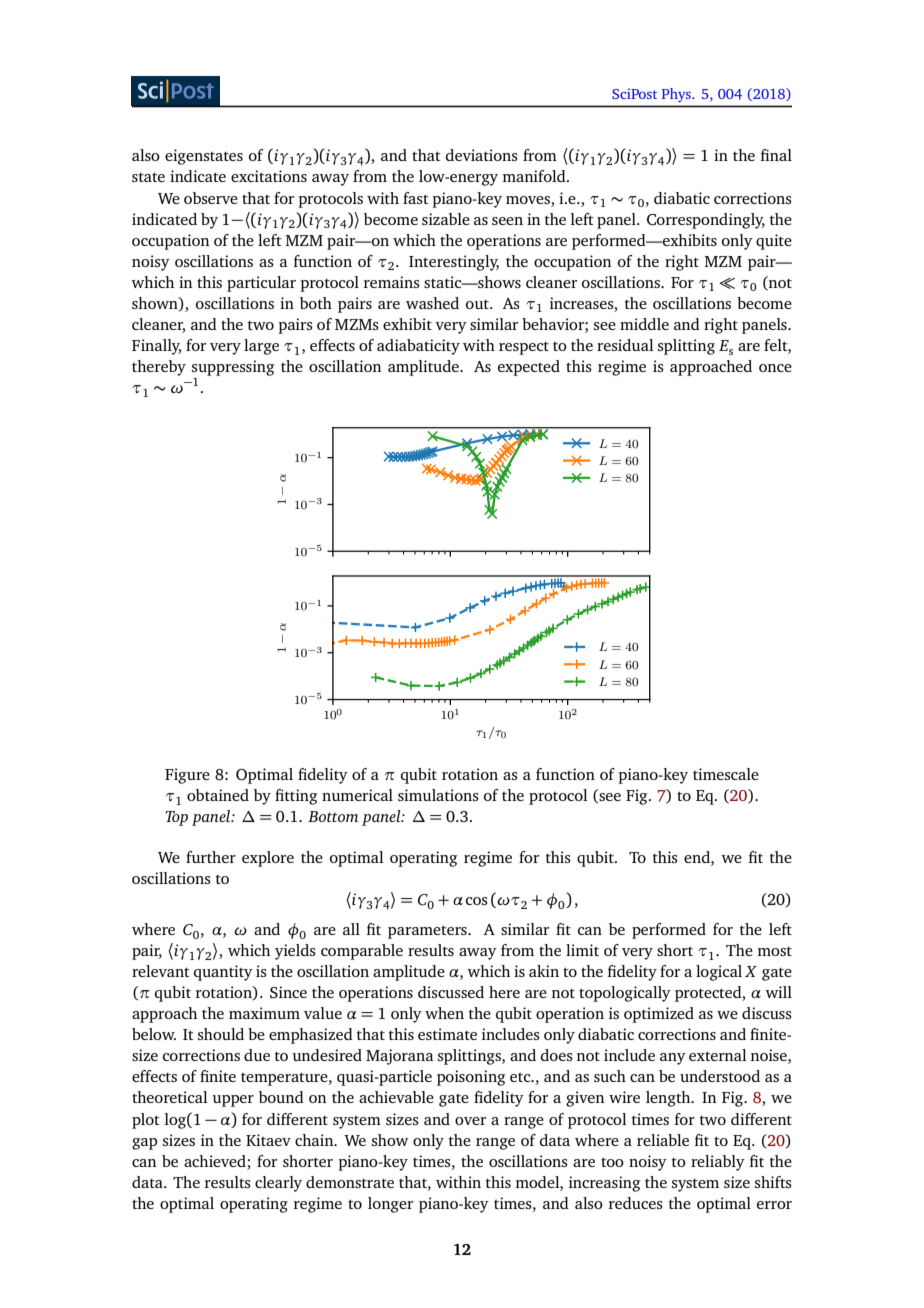 Image resolution: width=924 pixels, height=1308 pixels. Describe the element at coordinates (482, 155) in the document. I see `deviations` at that location.
